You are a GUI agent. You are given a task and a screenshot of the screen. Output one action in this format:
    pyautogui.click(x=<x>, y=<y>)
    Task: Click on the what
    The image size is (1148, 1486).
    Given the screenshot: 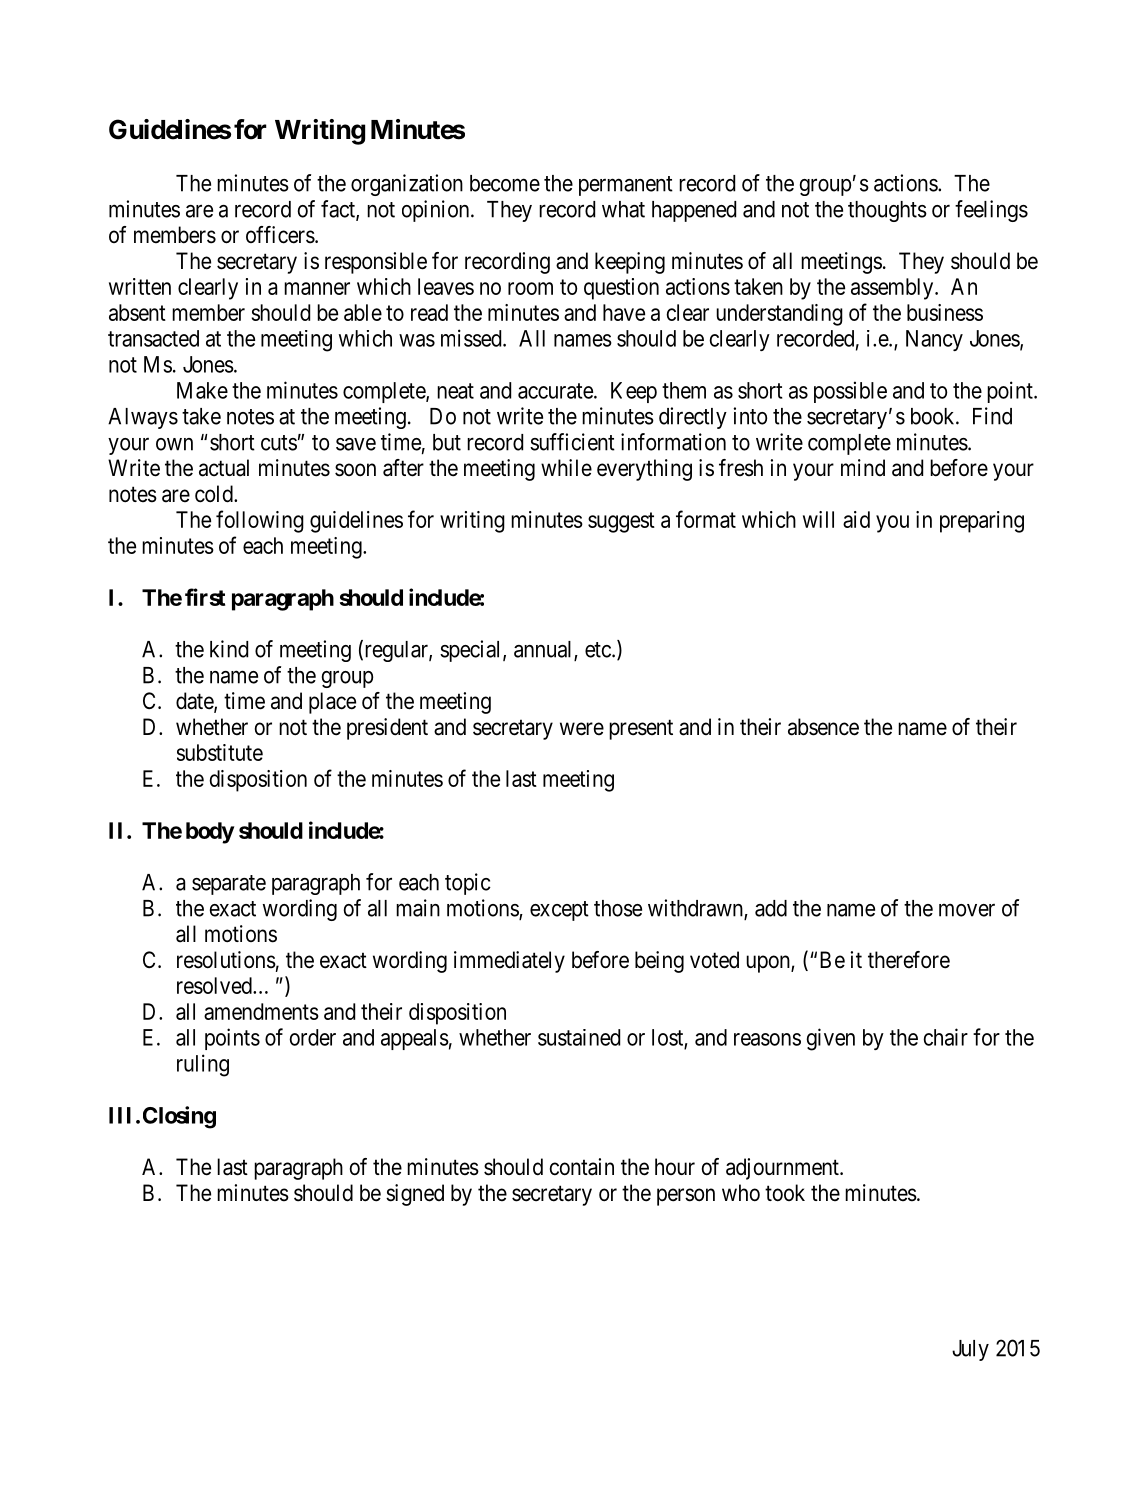 What is the action you would take?
    pyautogui.click(x=623, y=209)
